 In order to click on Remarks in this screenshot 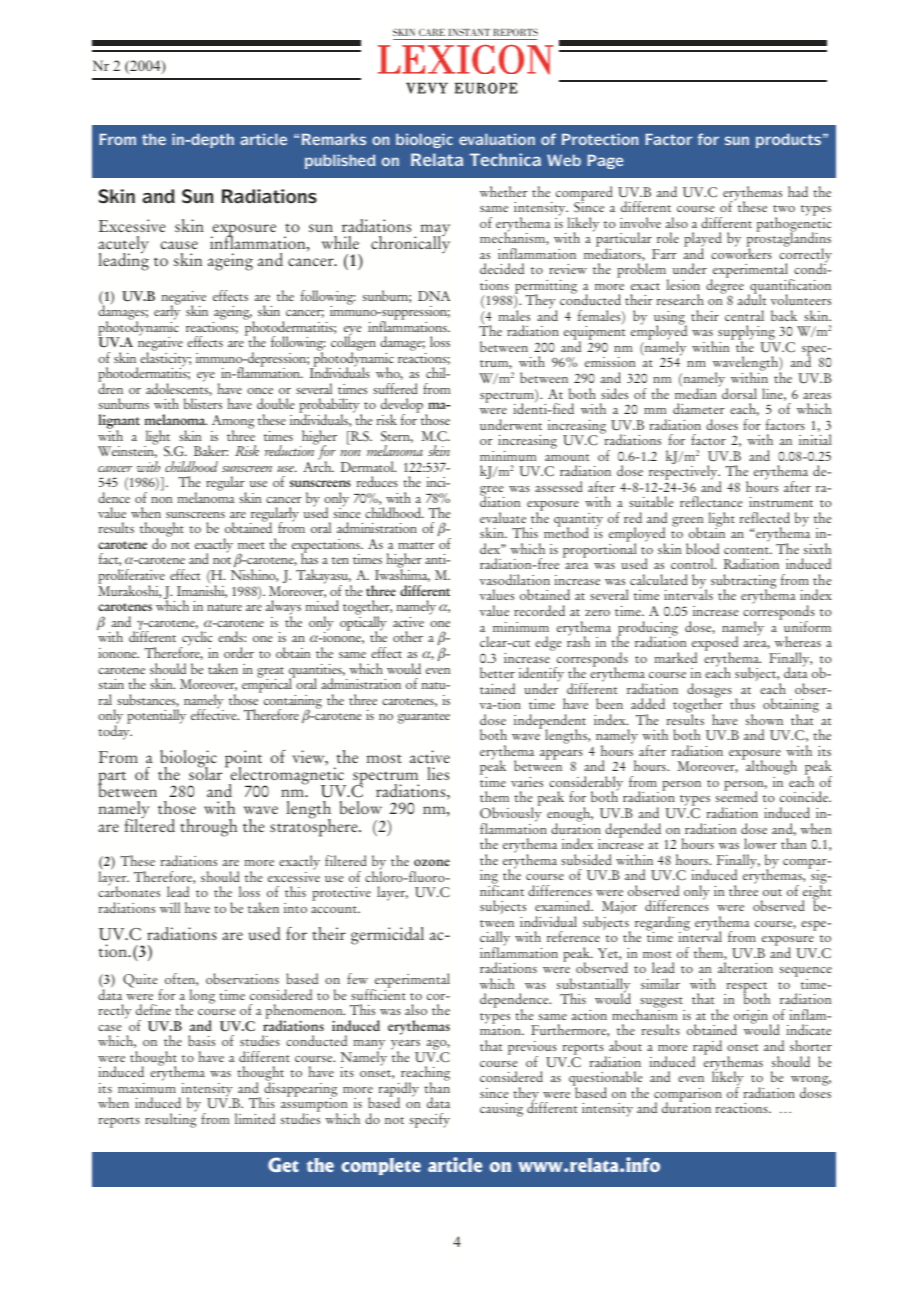, I will do `click(334, 139)`.
